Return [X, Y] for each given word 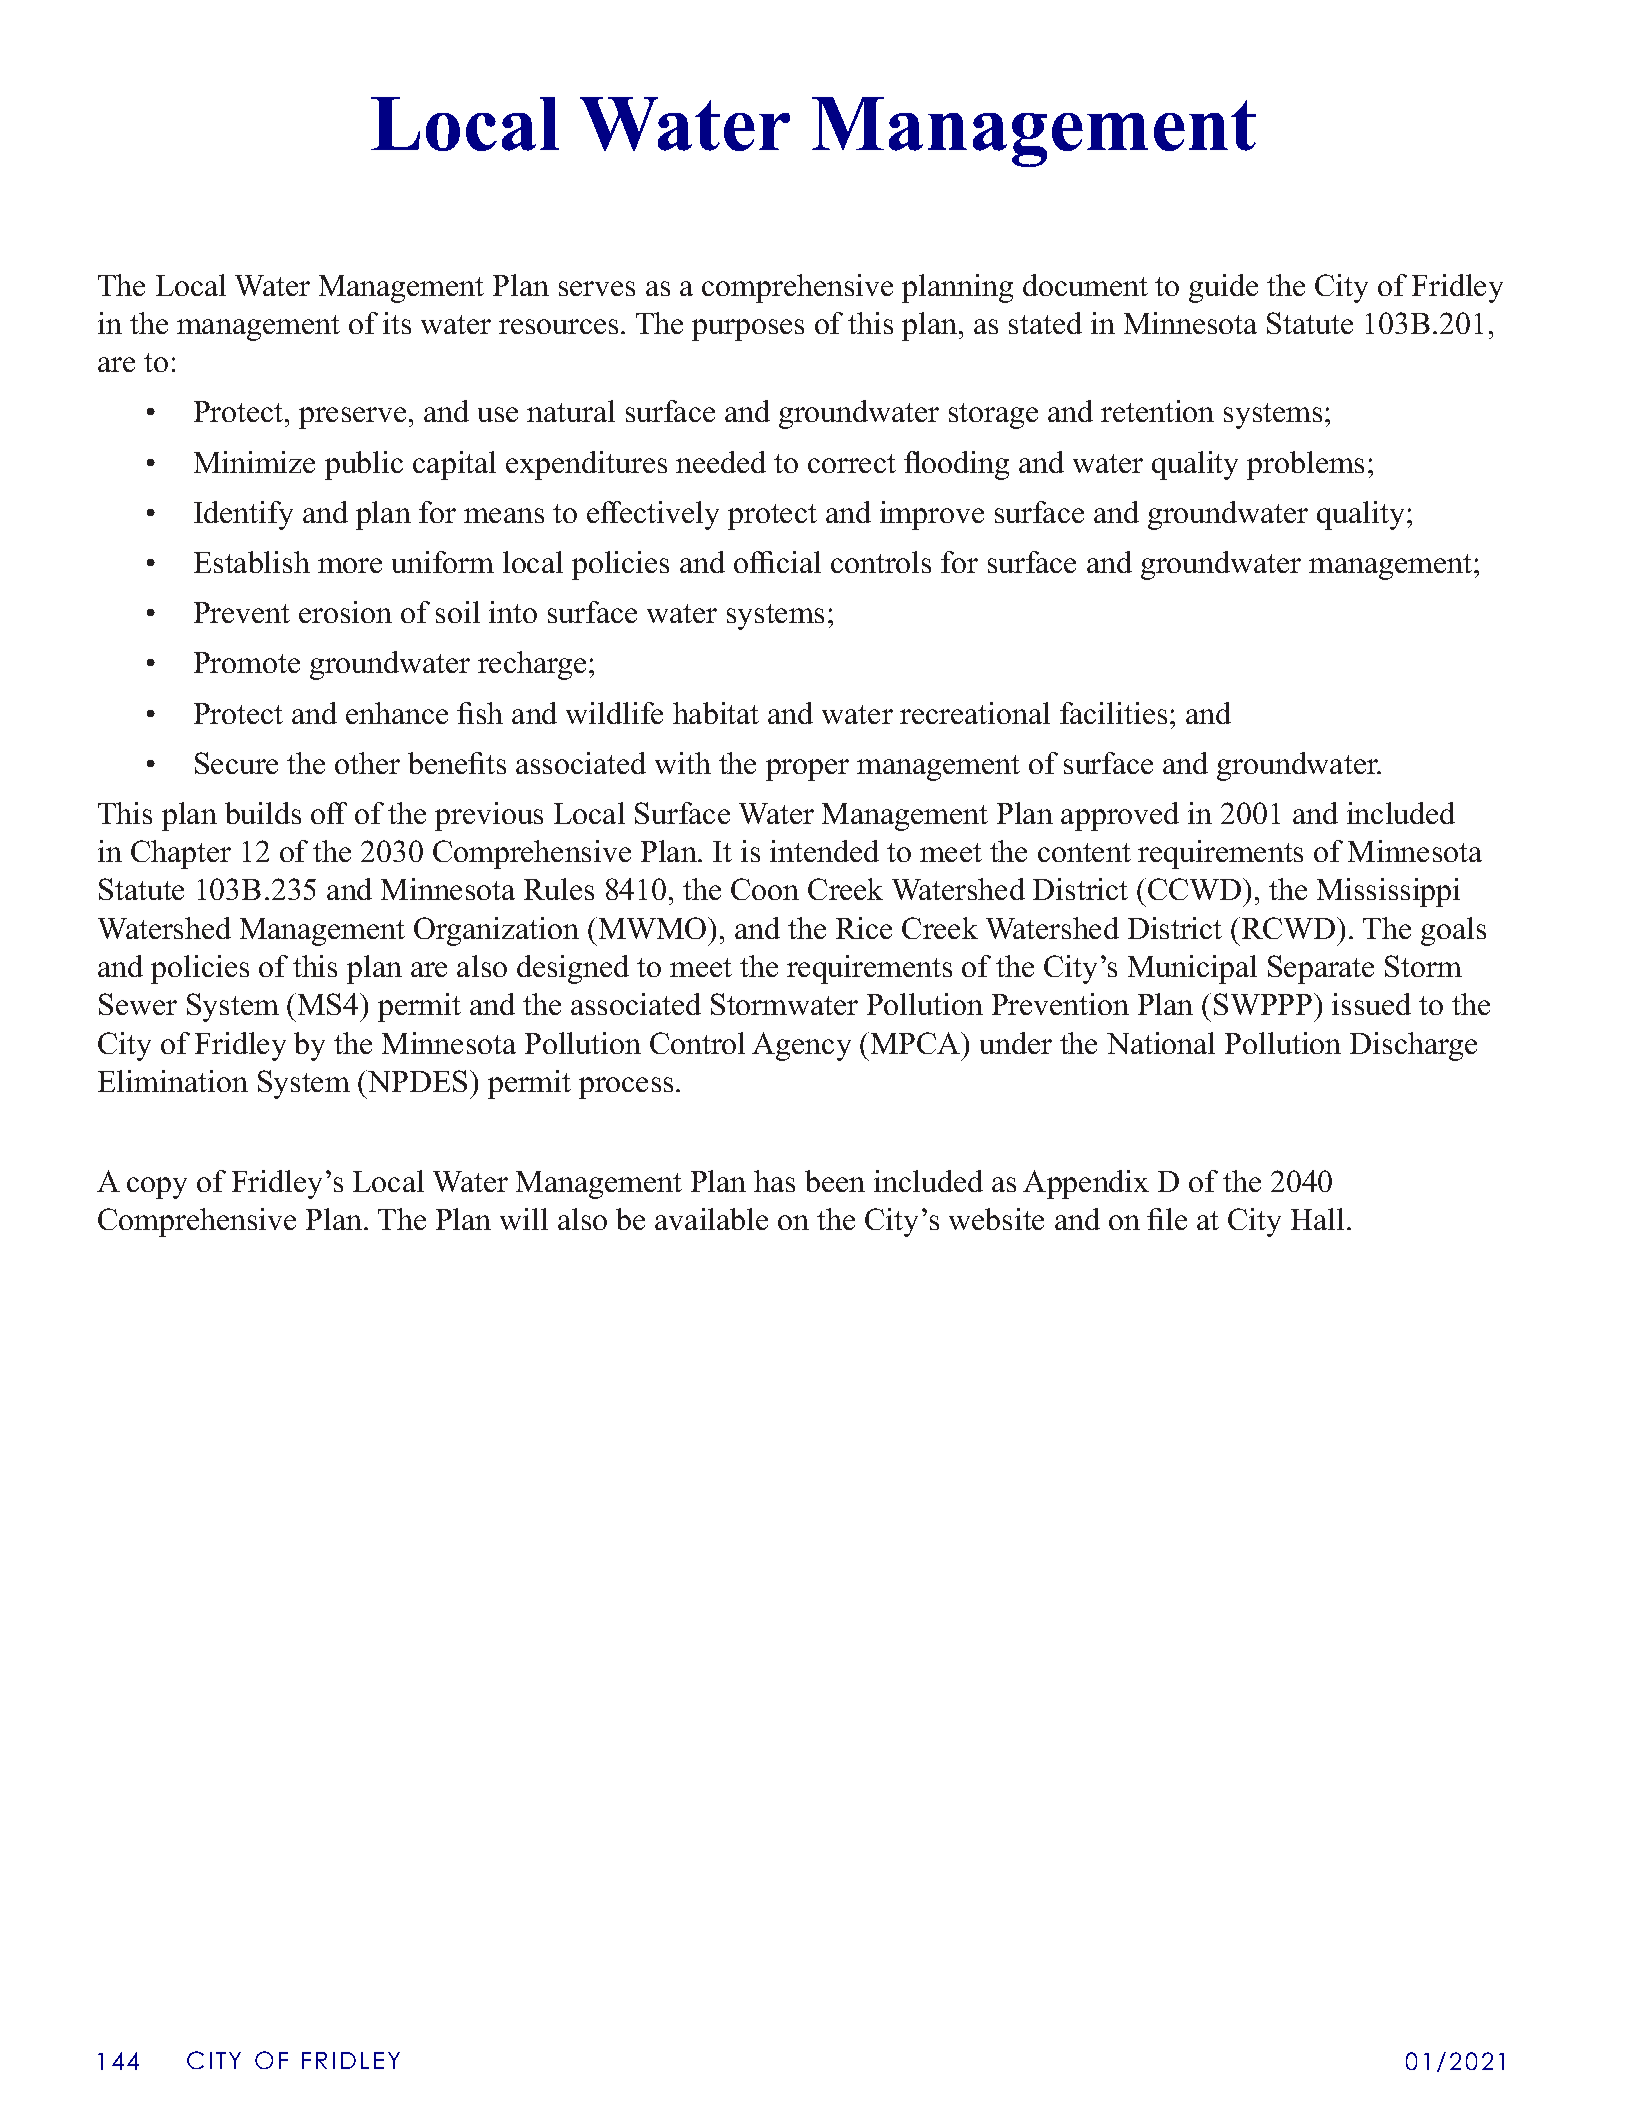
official [777, 562]
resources [558, 326]
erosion [345, 612]
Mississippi [1388, 892]
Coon [765, 889]
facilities [1113, 713]
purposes [748, 330]
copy [157, 1188]
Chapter [181, 854]
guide [1223, 288]
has [774, 1181]
